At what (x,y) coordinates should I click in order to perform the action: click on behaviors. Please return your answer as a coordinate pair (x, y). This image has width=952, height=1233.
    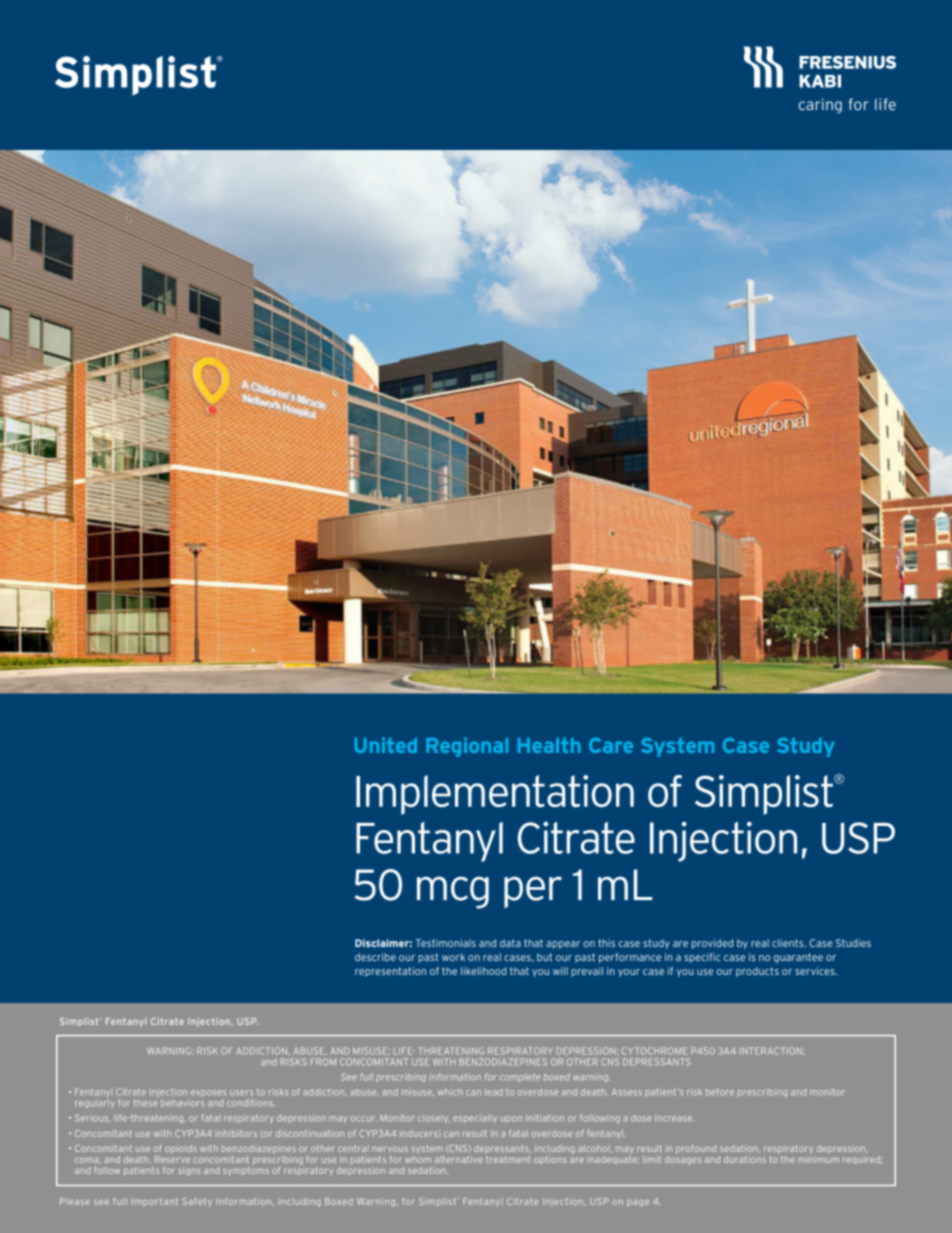
    Looking at the image, I should click on (182, 1103).
